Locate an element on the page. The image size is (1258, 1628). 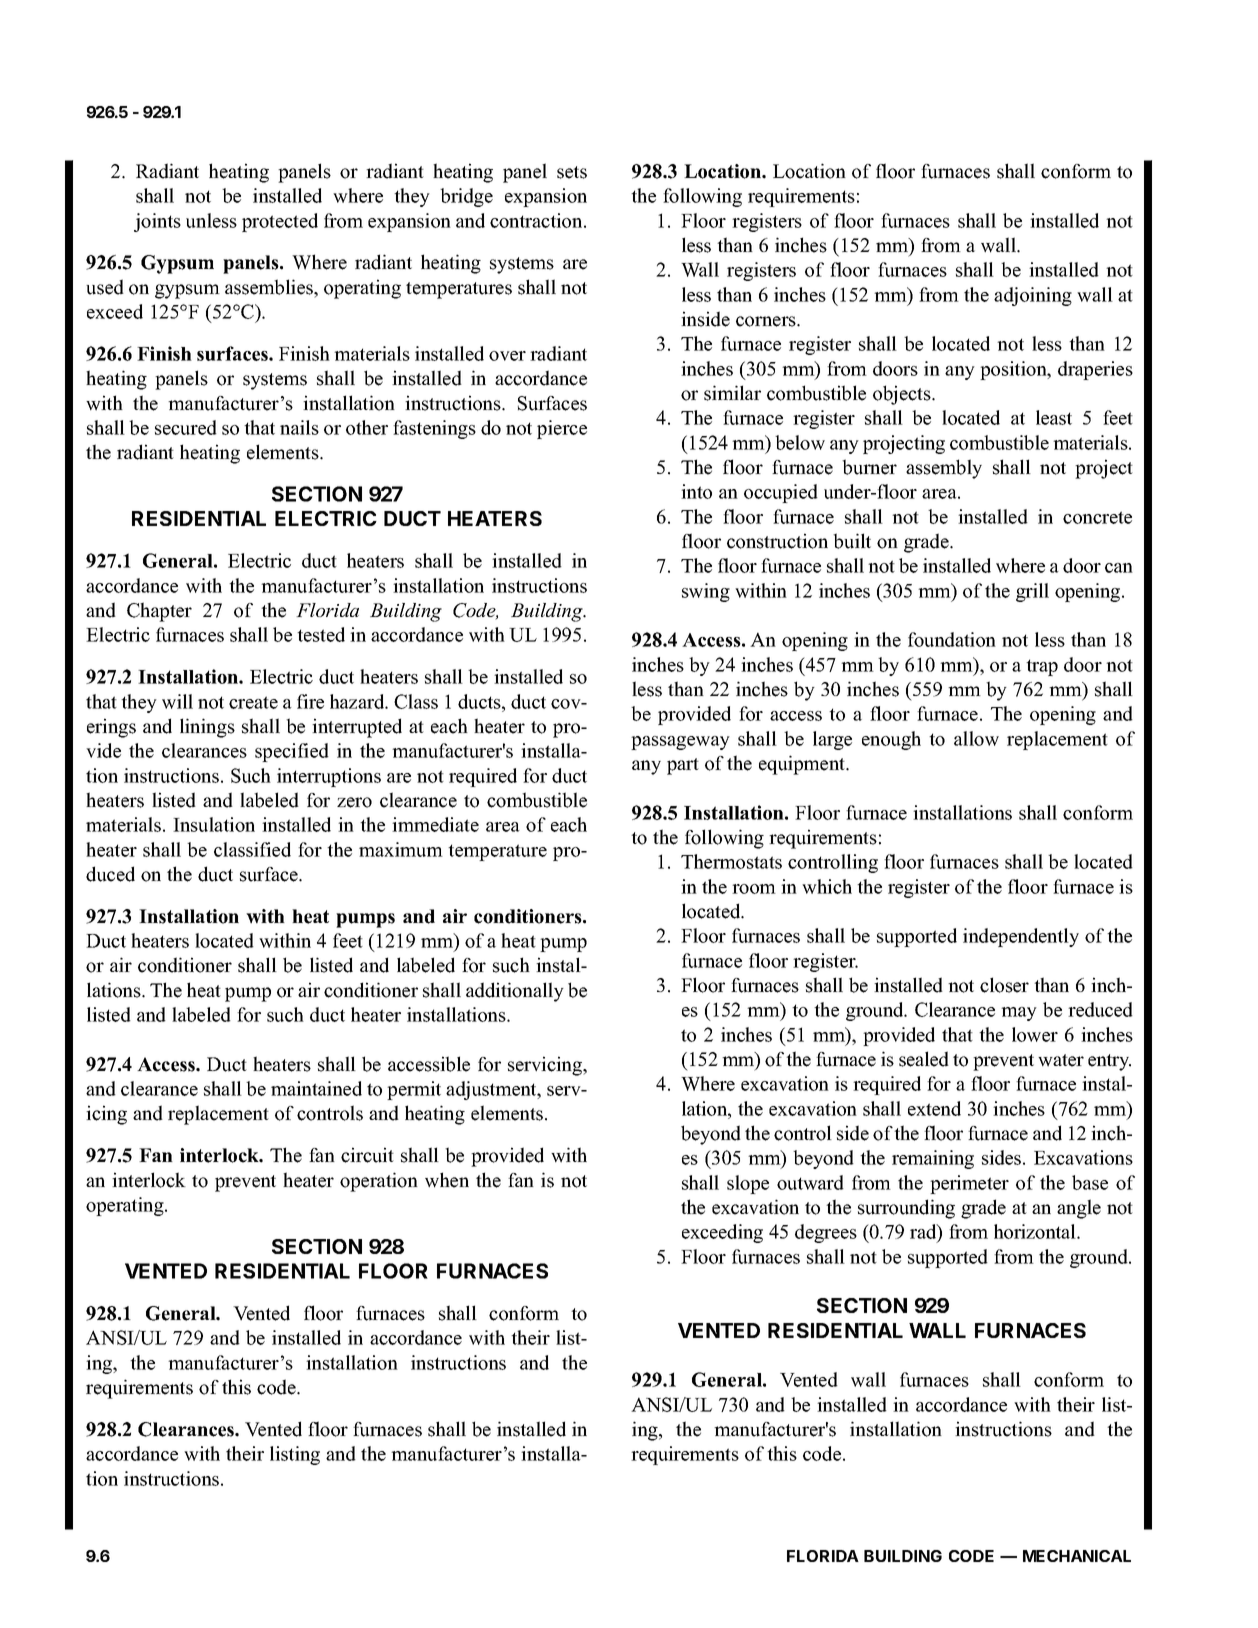
horizontal is located at coordinates (1036, 1231).
